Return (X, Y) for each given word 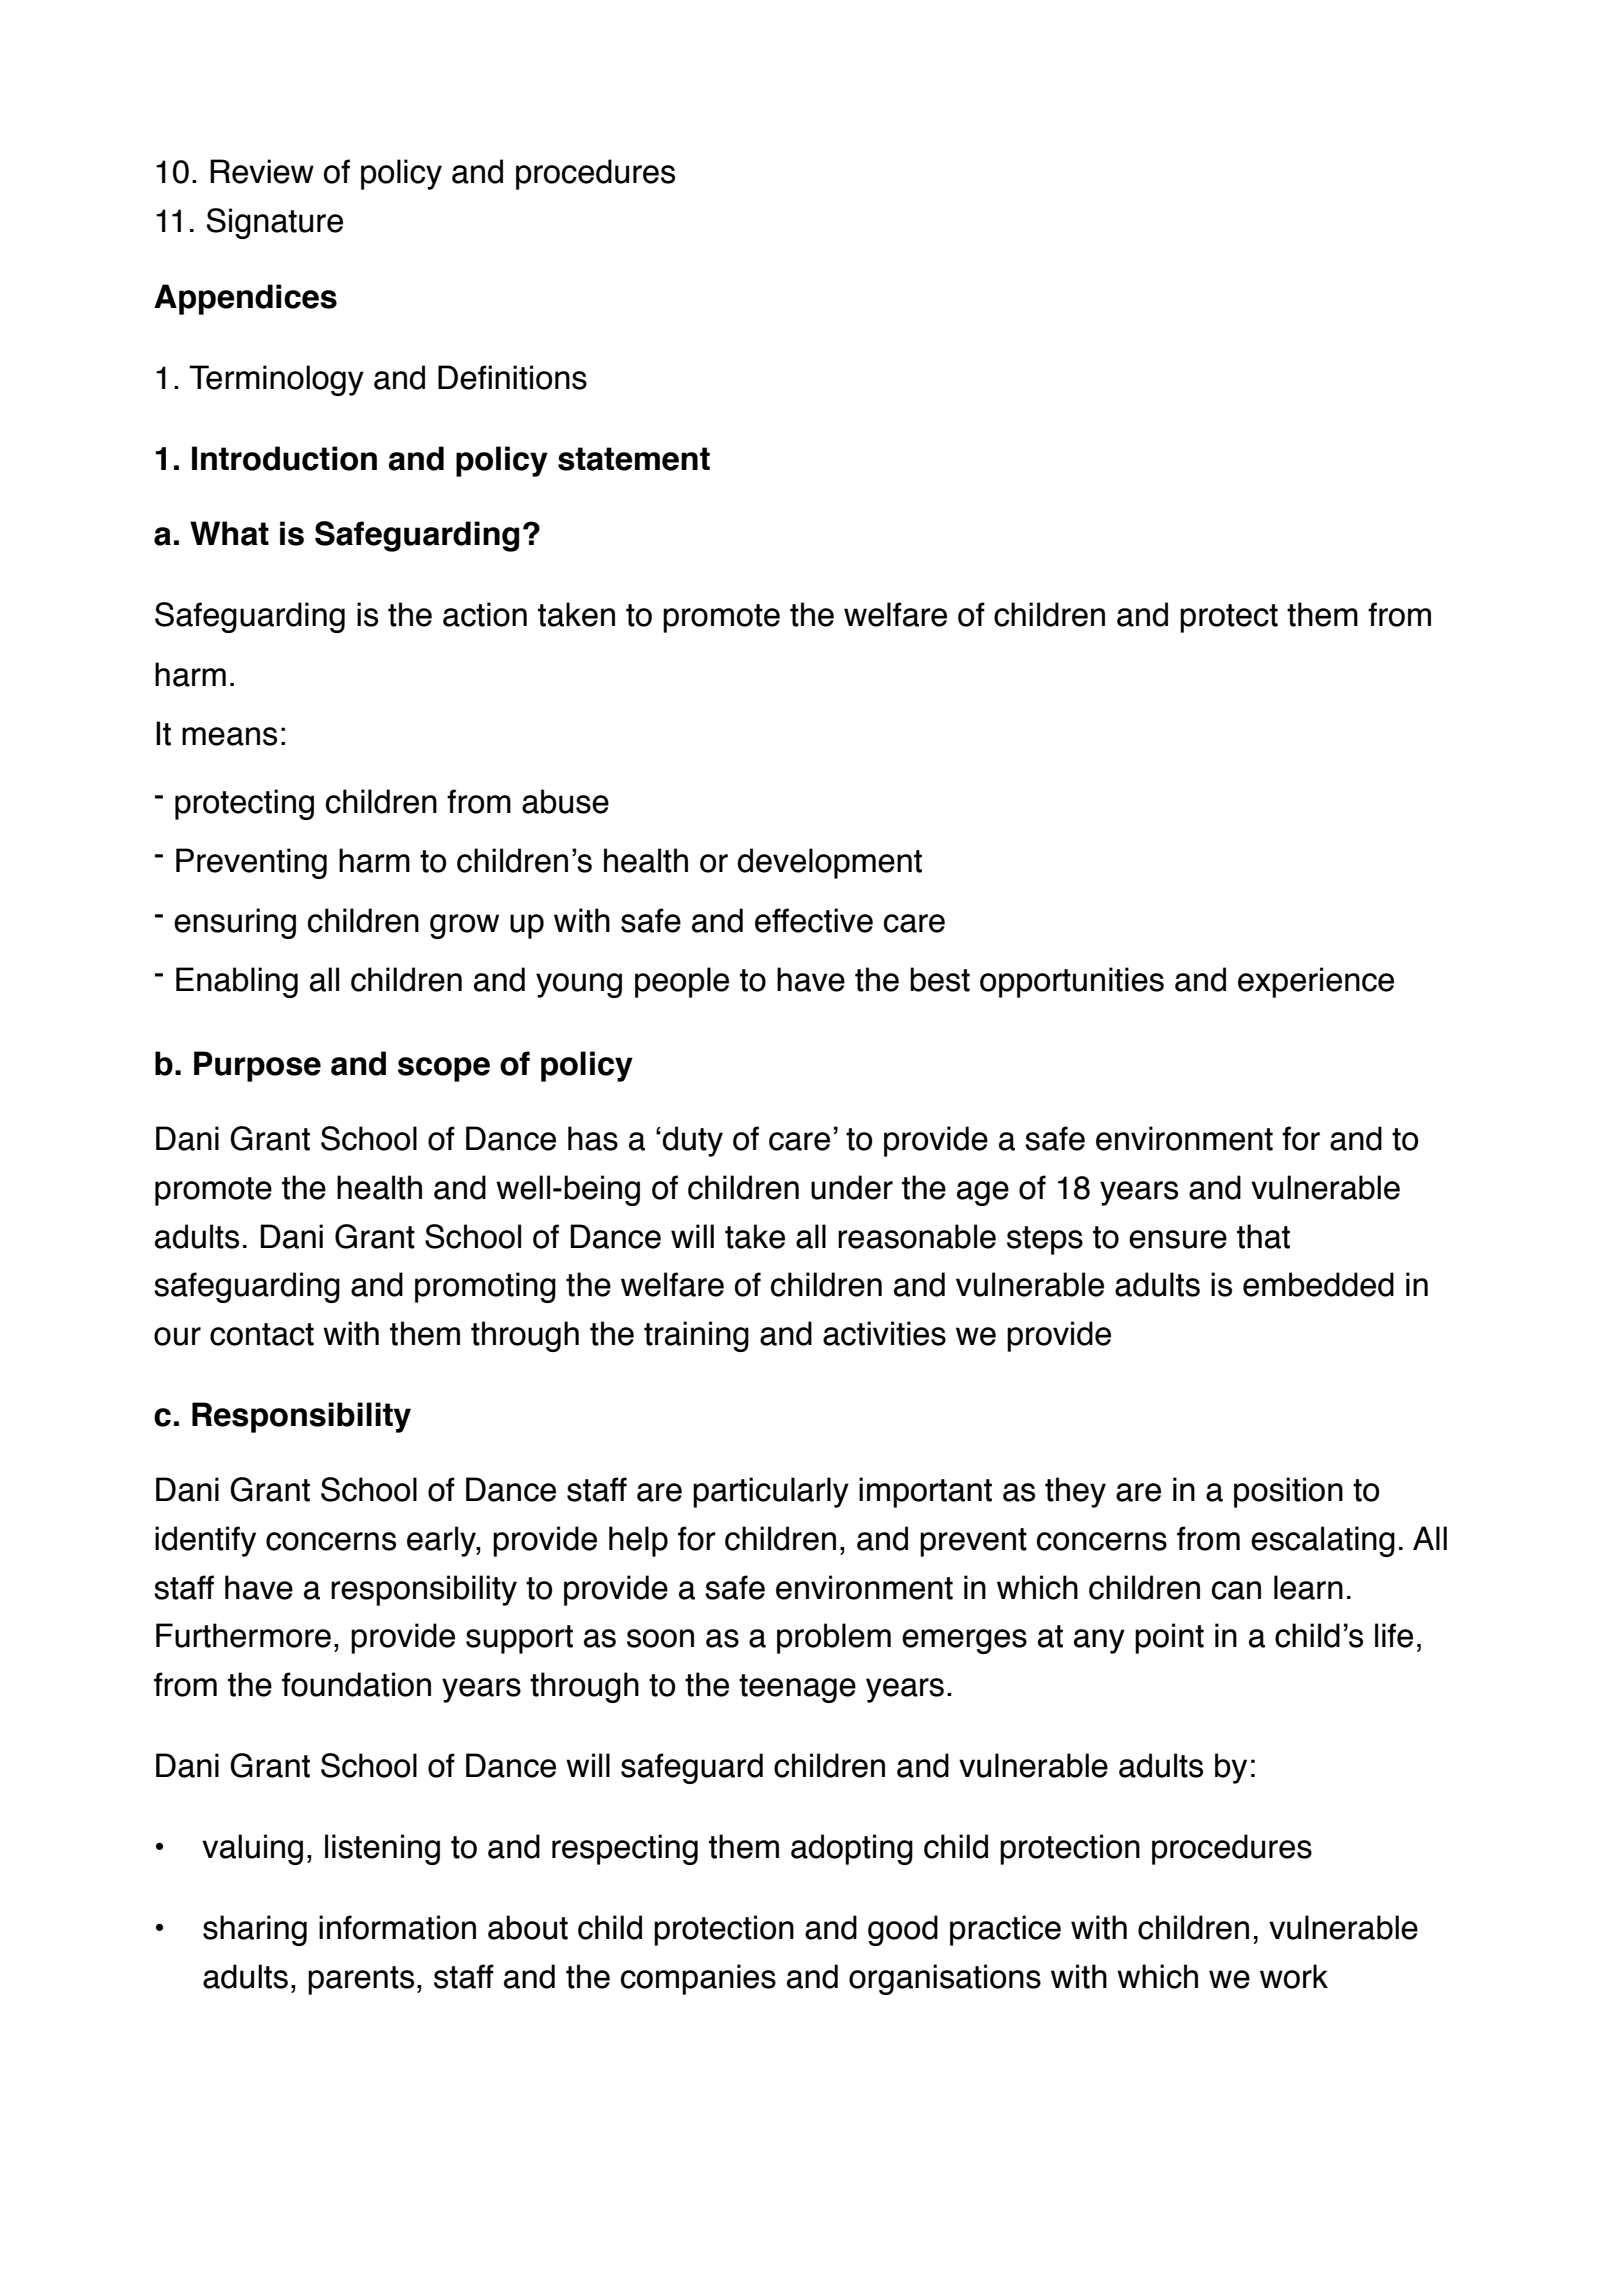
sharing (255, 1930)
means (229, 736)
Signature (275, 223)
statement (634, 459)
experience (1316, 982)
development (829, 863)
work (1294, 1976)
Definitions (512, 377)
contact (262, 1334)
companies (698, 1979)
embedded (1318, 1284)
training (696, 1336)
